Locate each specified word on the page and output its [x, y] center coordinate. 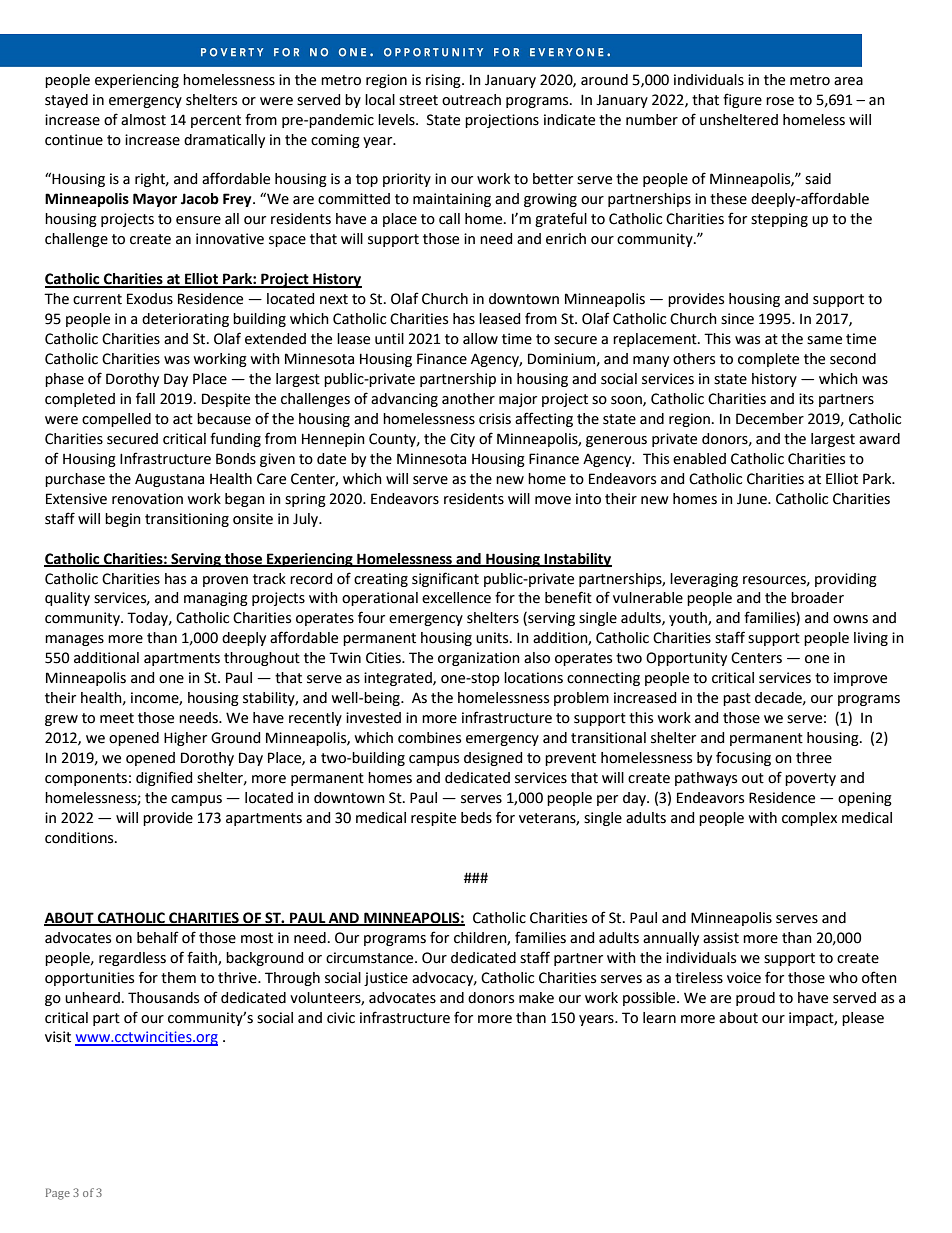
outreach [471, 100]
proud [755, 999]
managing [216, 599]
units [493, 638]
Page [58, 1194]
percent [216, 121]
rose [780, 101]
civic [341, 1018]
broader [817, 598]
